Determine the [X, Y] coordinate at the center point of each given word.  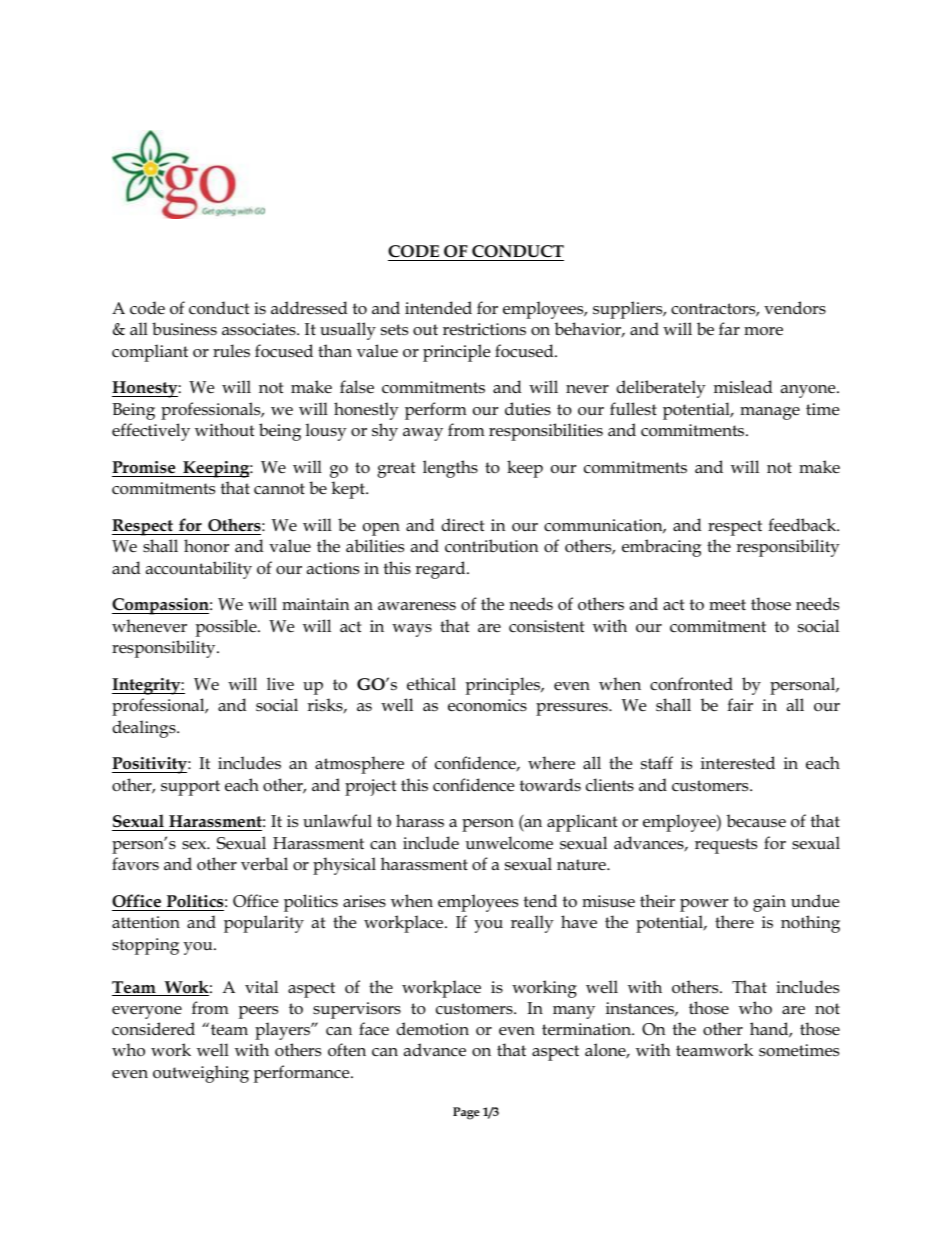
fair [740, 704]
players [283, 1031]
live [280, 683]
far [729, 328]
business [184, 329]
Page [466, 1113]
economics [487, 705]
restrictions [484, 329]
